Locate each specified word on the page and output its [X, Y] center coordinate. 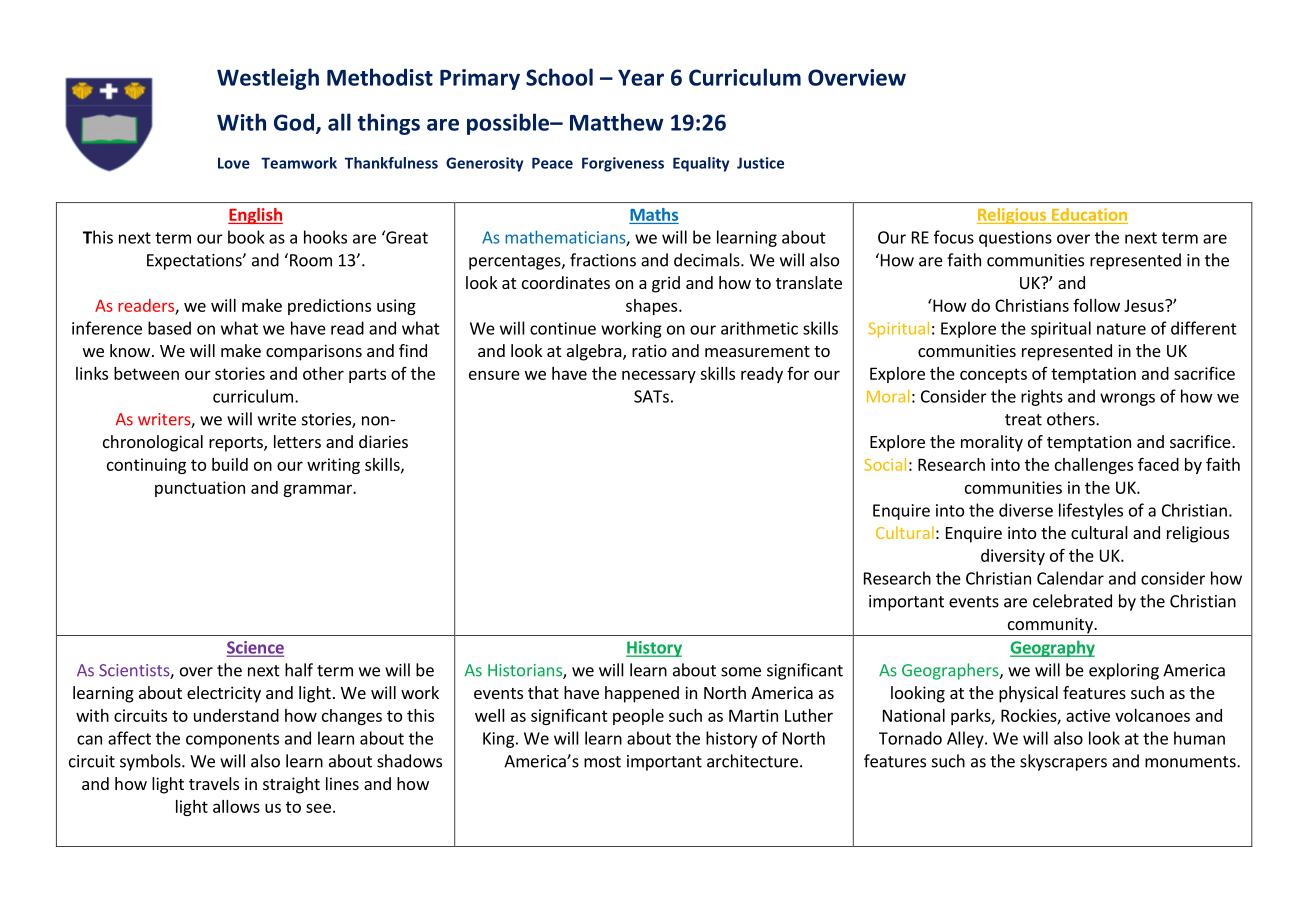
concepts [993, 375]
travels [214, 783]
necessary [659, 376]
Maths [654, 214]
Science [255, 648]
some [741, 672]
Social [885, 464]
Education [1089, 214]
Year [641, 77]
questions [1015, 239]
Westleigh [268, 79]
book [246, 237]
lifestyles [1091, 511]
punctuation [200, 489]
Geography [1052, 648]
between [146, 373]
